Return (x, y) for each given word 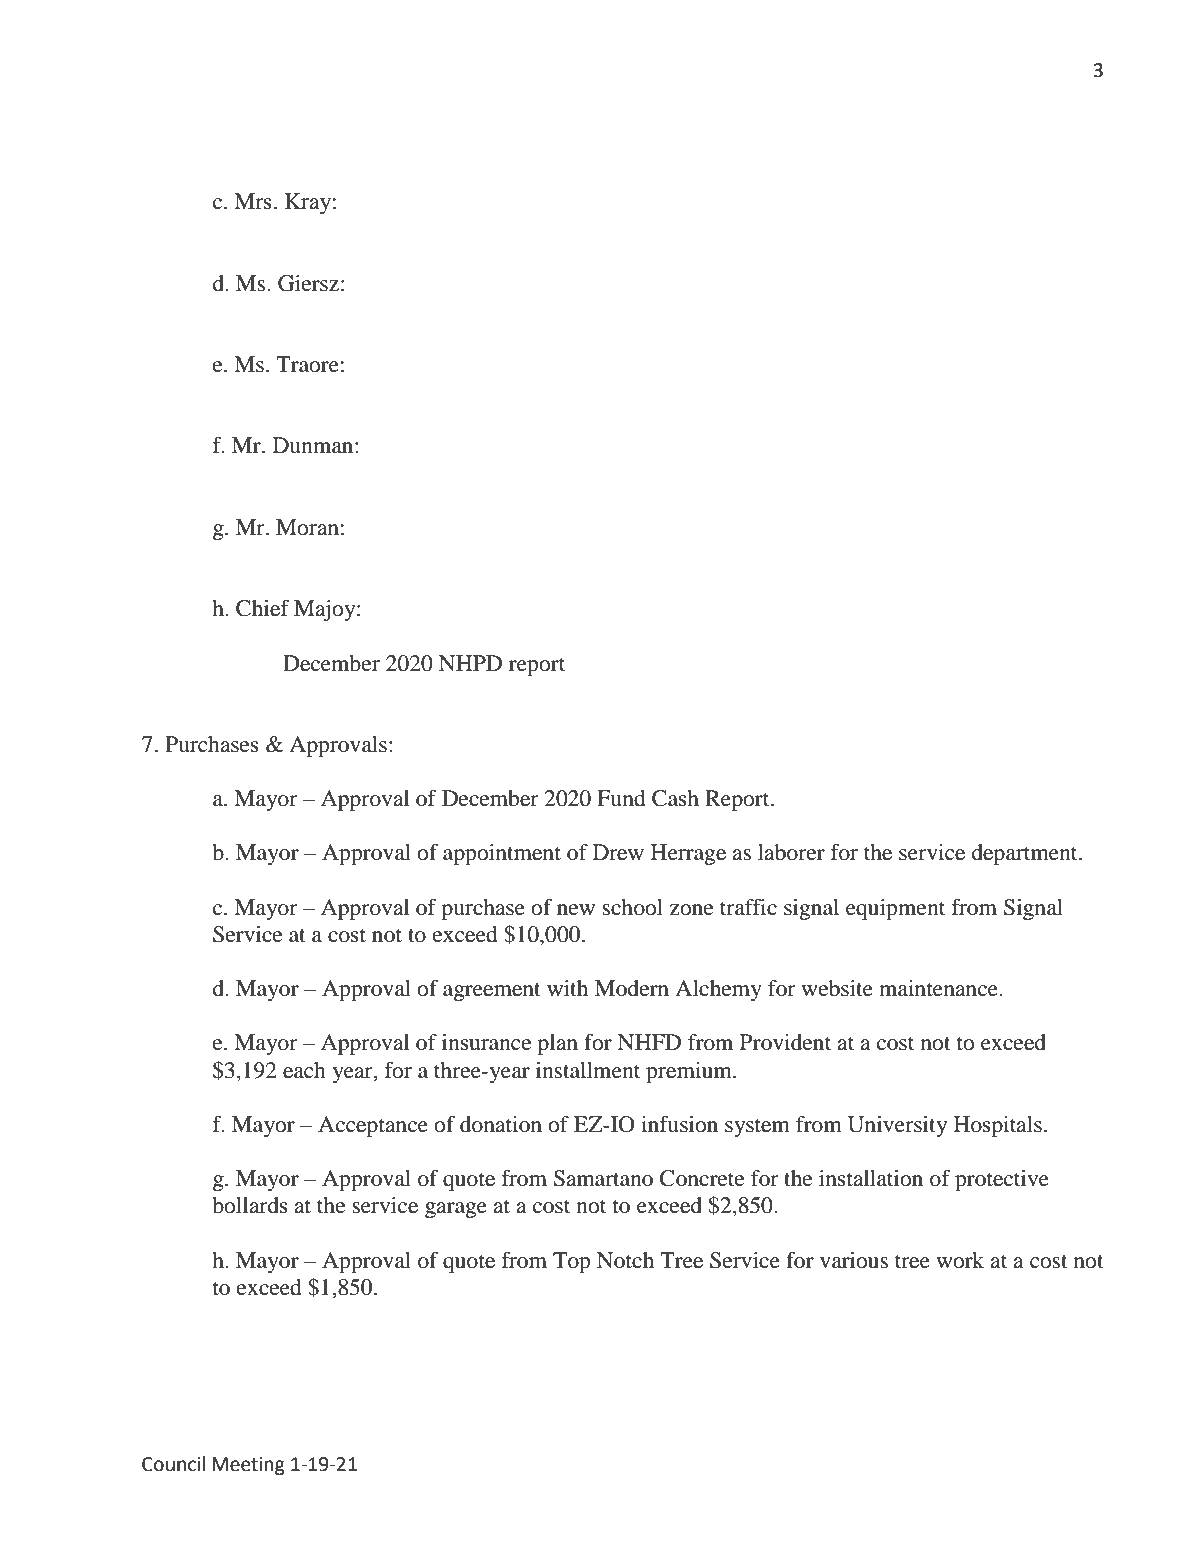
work (960, 1260)
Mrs (253, 201)
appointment (502, 854)
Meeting (248, 1466)
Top (571, 1262)
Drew (618, 852)
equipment (895, 909)
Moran (307, 527)
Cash (675, 798)
